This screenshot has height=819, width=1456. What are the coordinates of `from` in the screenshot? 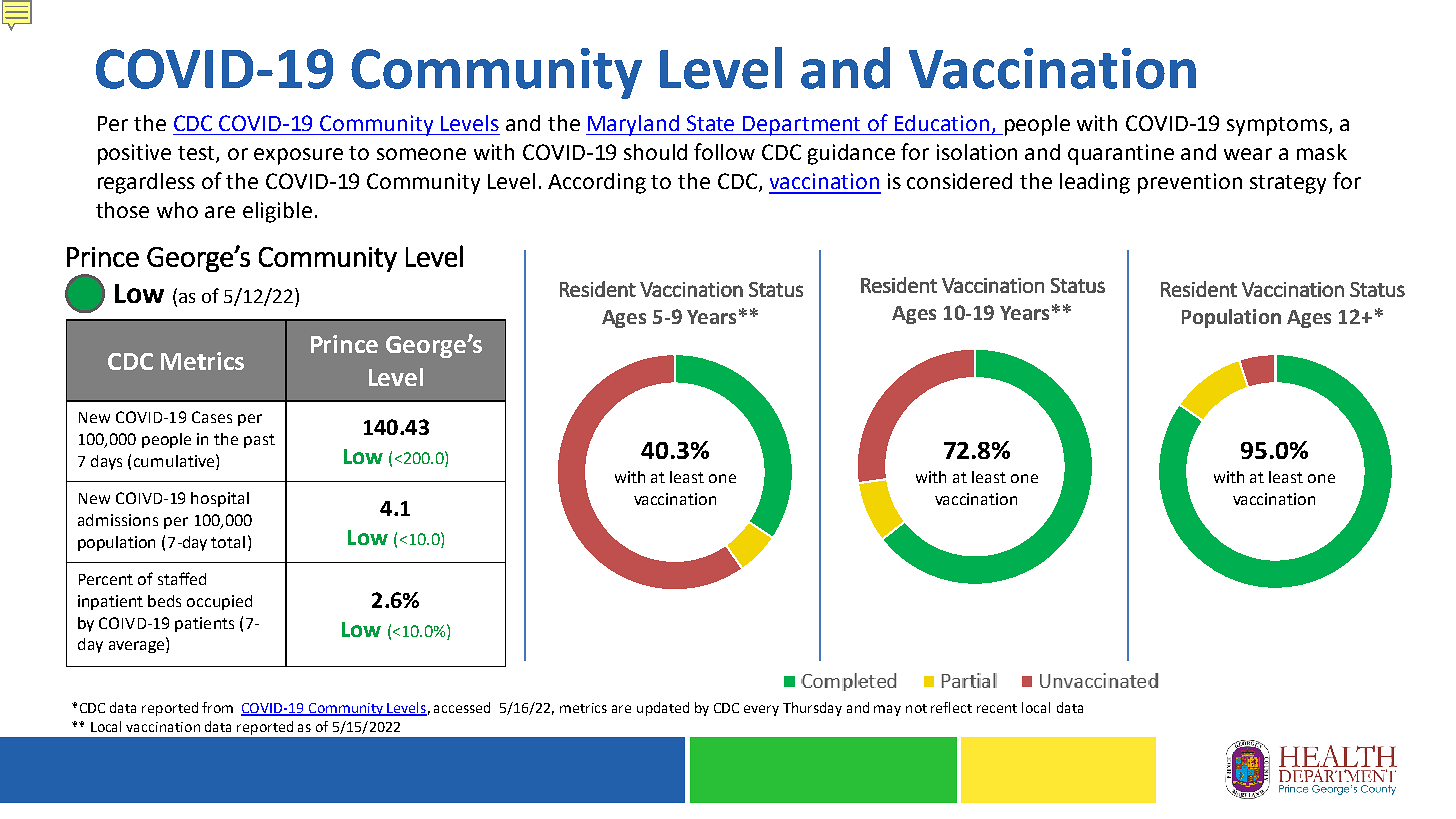 It's located at (217, 707).
